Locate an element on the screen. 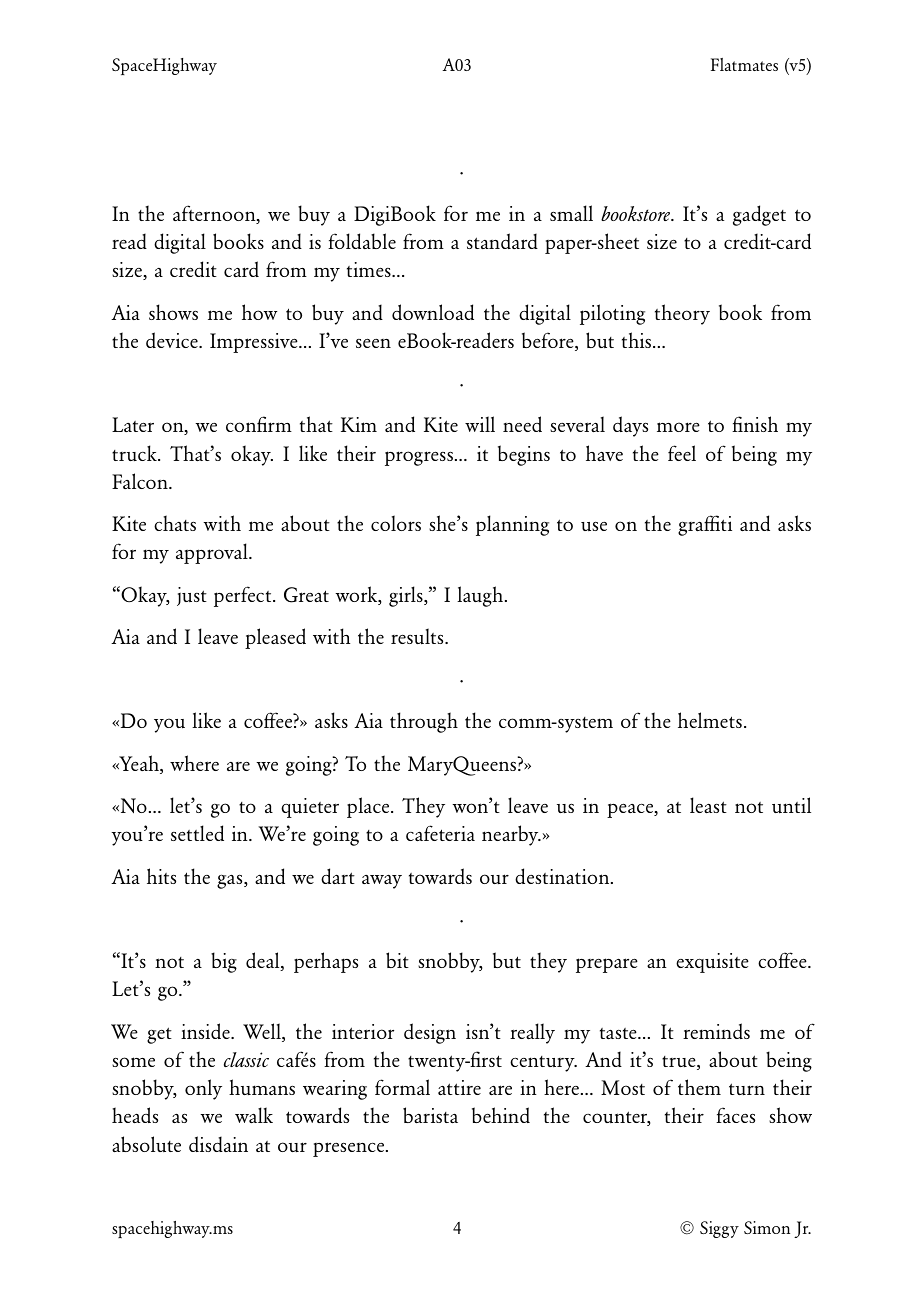  afternoon is located at coordinates (215, 214).
